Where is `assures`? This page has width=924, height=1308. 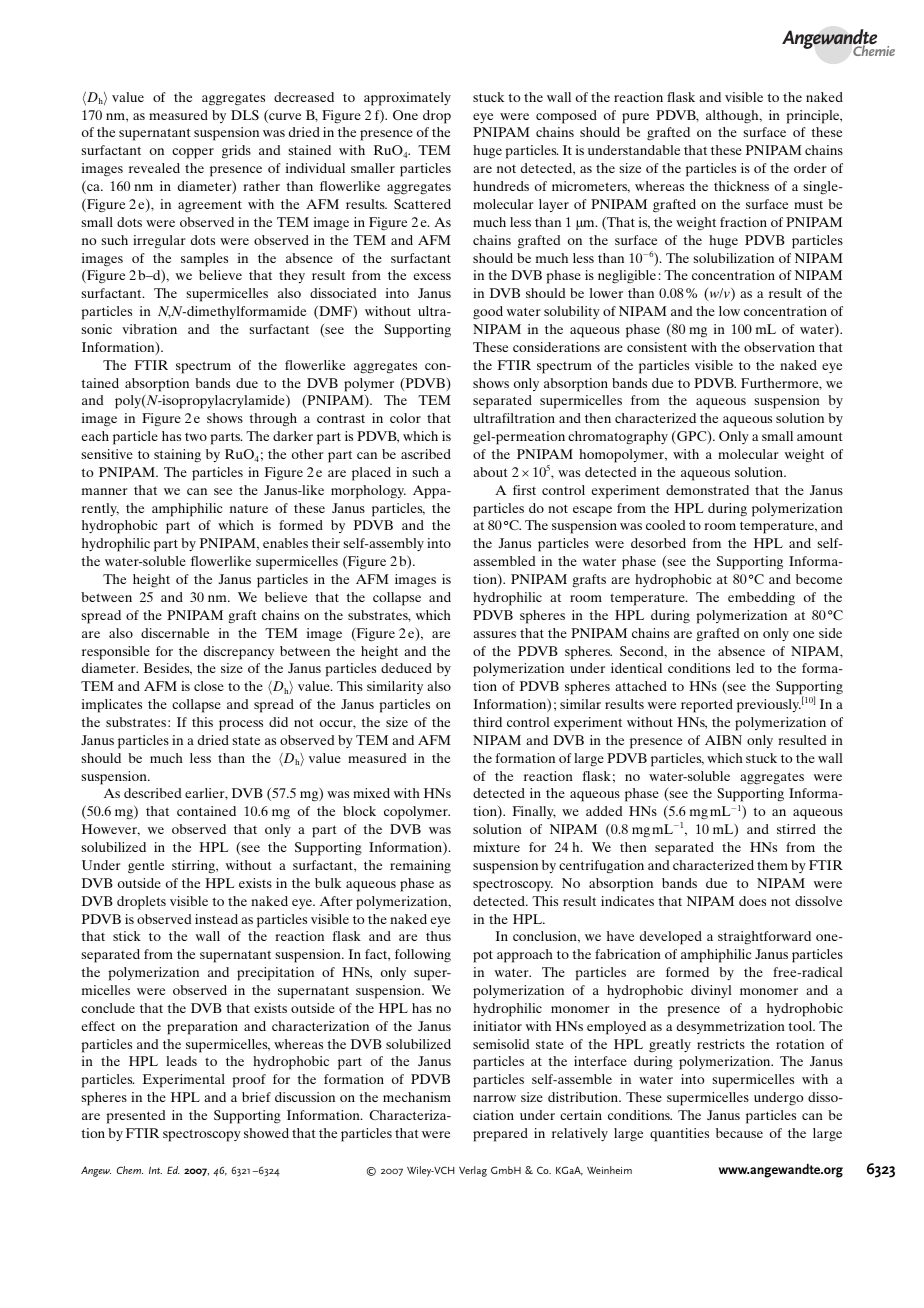 assures is located at coordinates (494, 634).
